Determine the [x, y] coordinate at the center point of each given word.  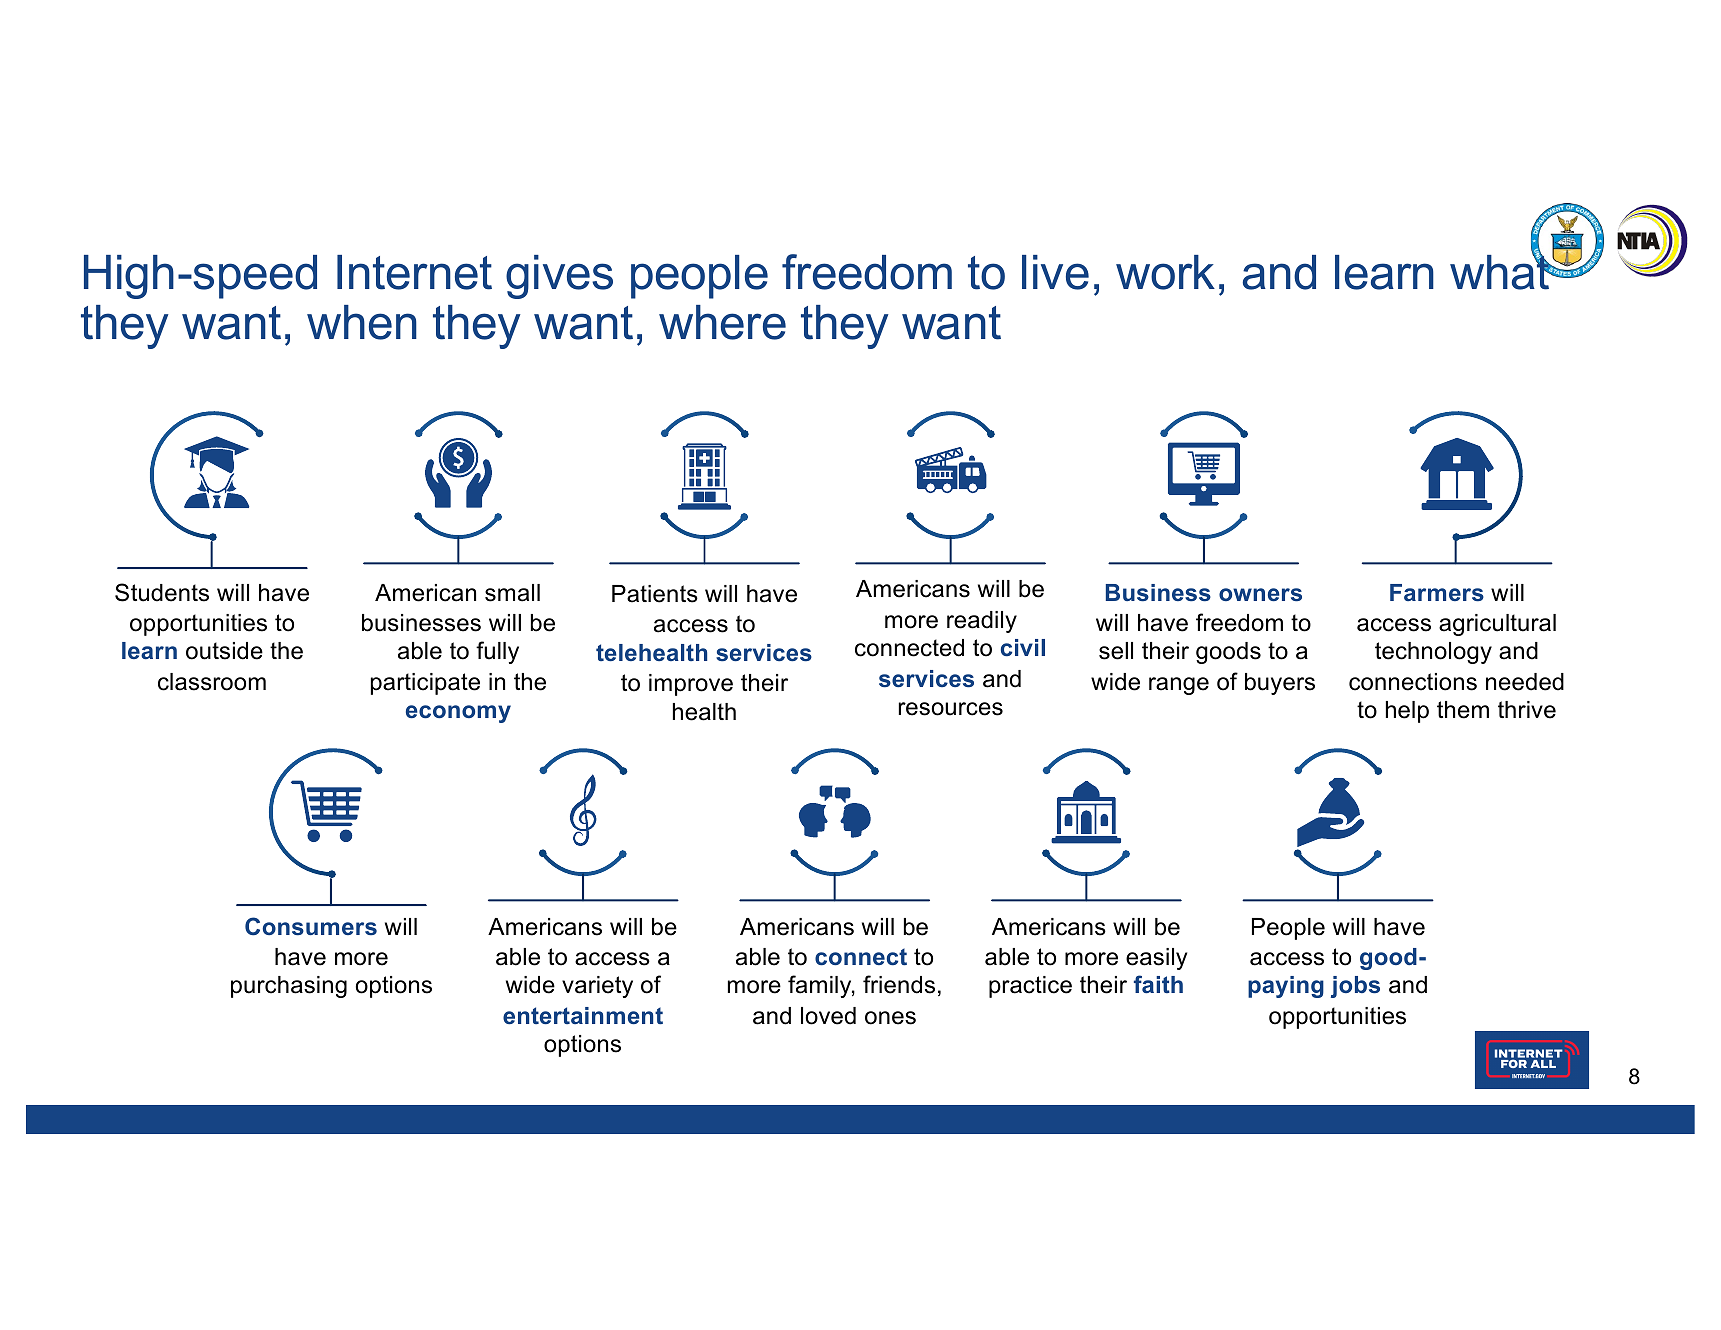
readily [982, 622]
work [1165, 272]
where [722, 322]
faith [1158, 984]
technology [1433, 653]
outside [224, 651]
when [362, 322]
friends [899, 984]
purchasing [289, 987]
